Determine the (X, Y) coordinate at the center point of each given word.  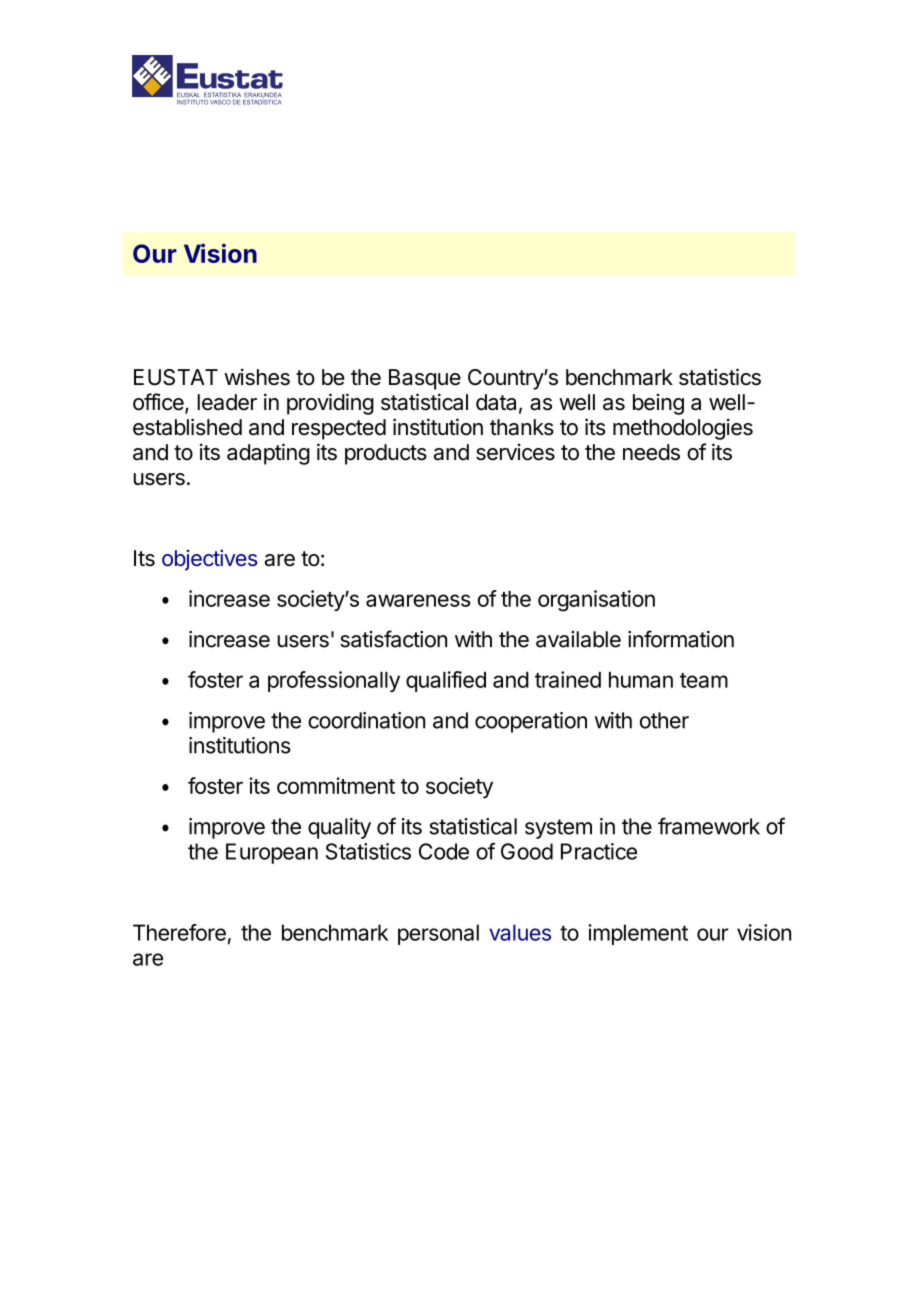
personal (438, 934)
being (658, 404)
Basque (425, 379)
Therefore (179, 932)
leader (227, 402)
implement (638, 934)
